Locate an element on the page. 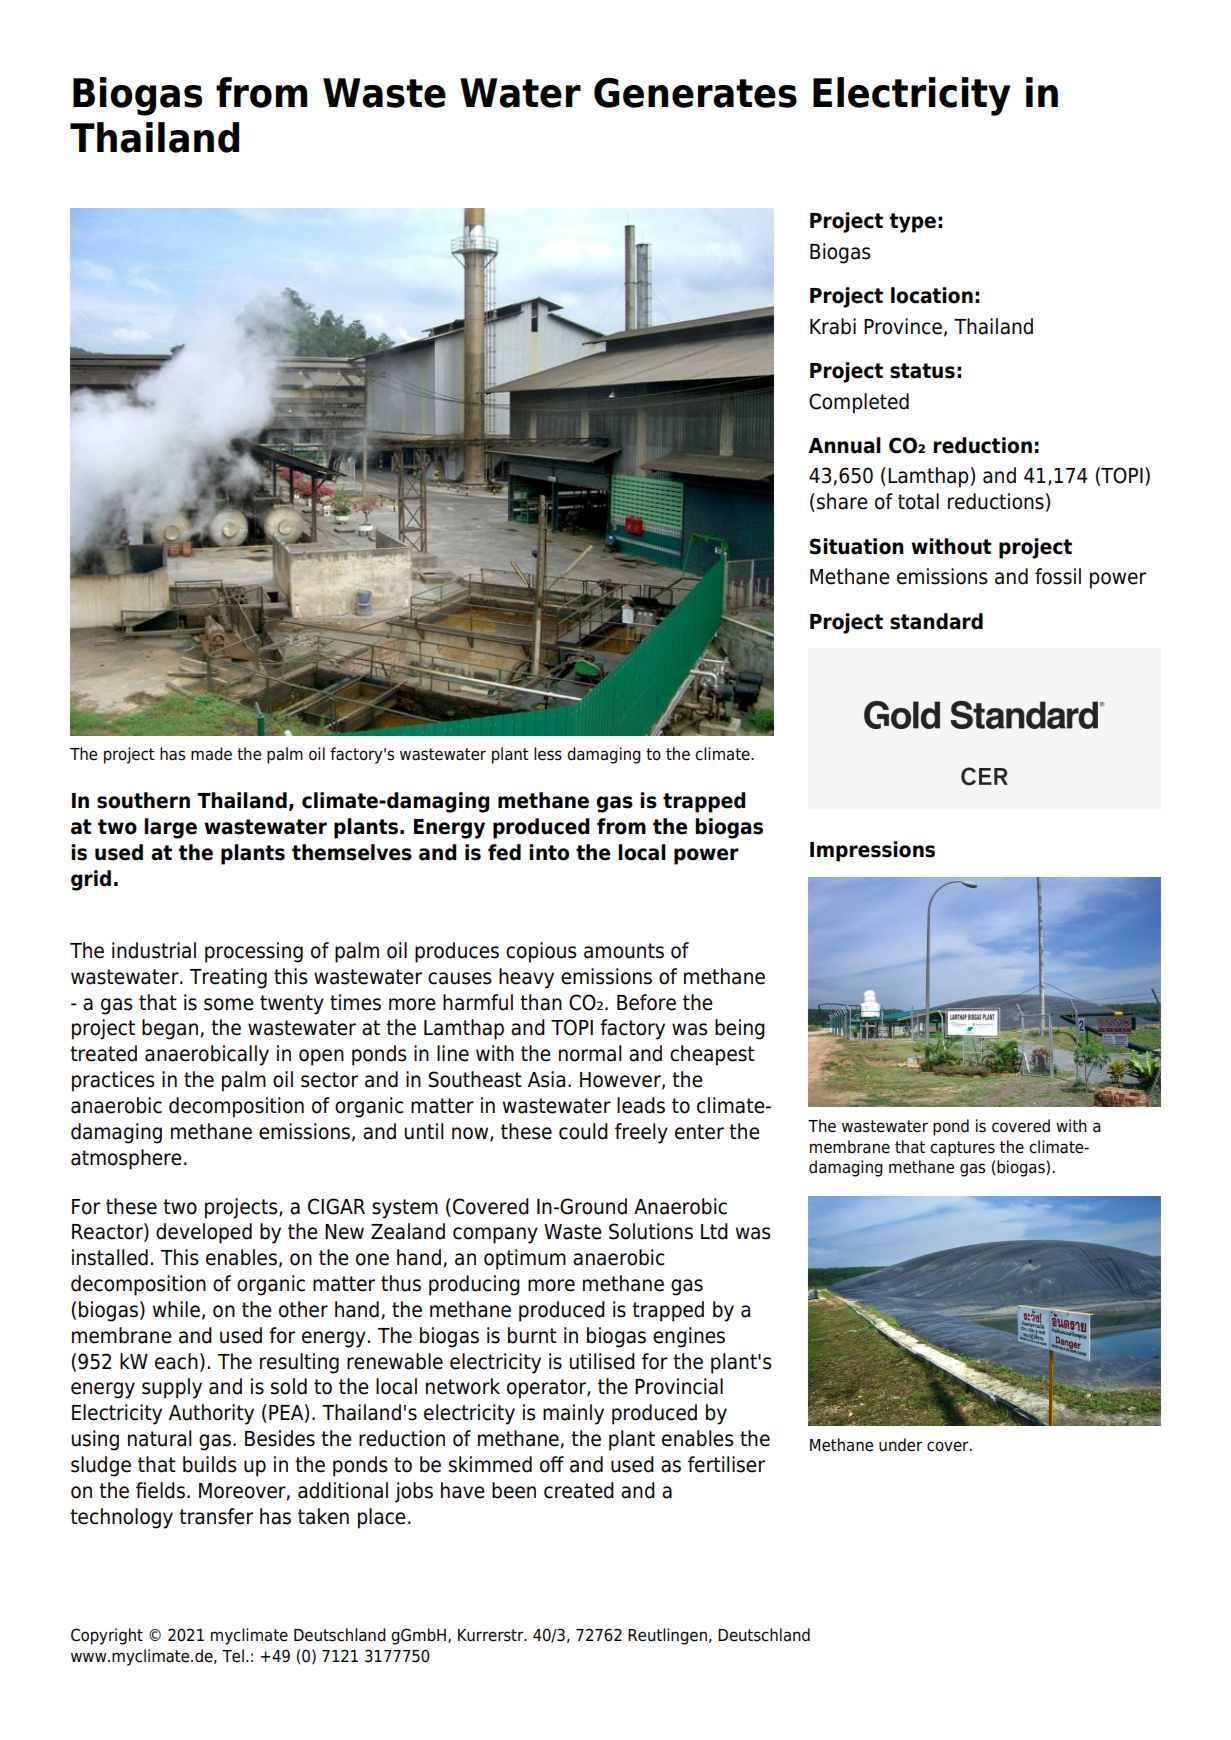 Image resolution: width=1231 pixels, height=1740 pixels. developed is located at coordinates (204, 1233).
